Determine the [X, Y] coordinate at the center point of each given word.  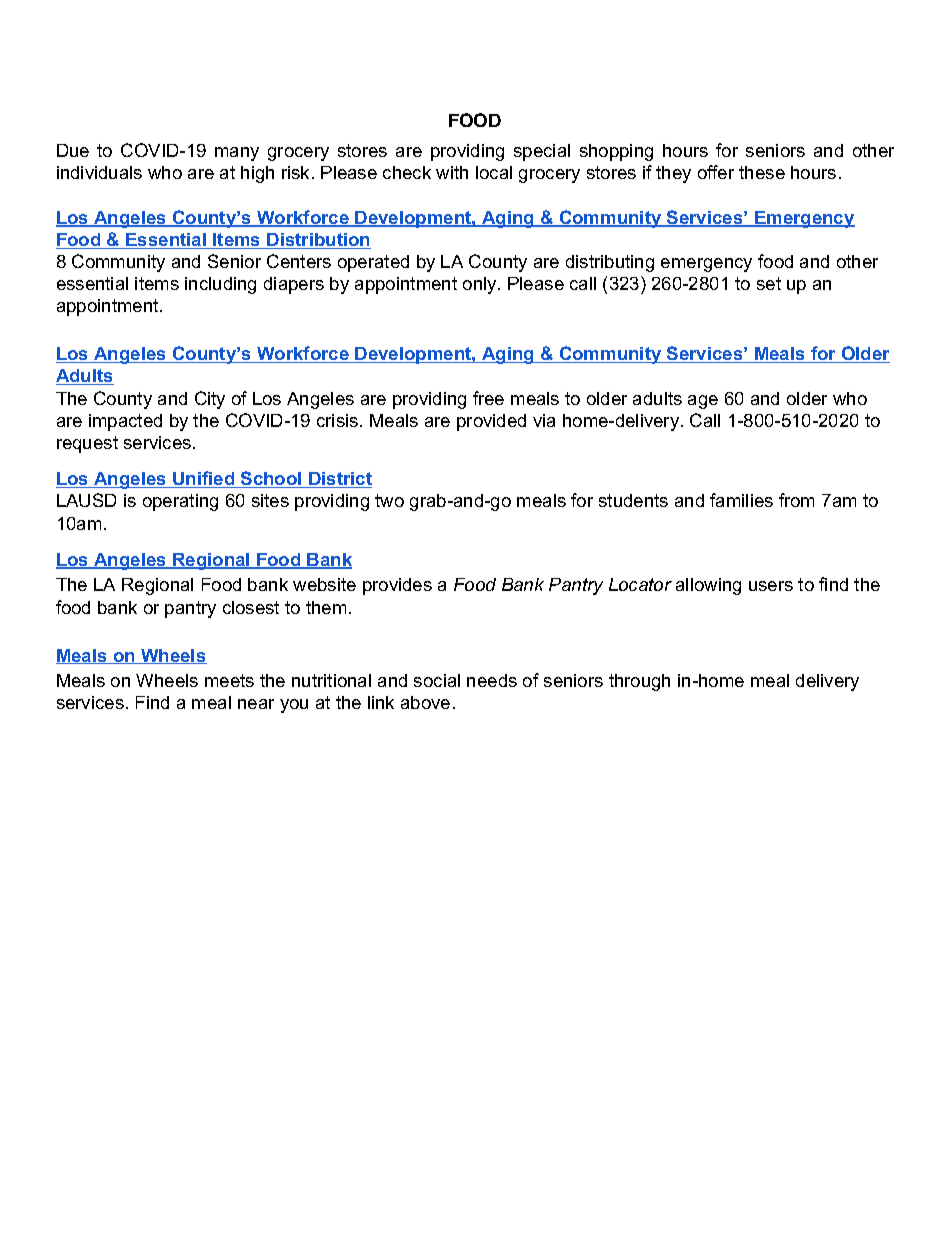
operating [180, 502]
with [452, 172]
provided [491, 422]
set [769, 283]
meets [229, 680]
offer [716, 172]
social [437, 680]
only [481, 285]
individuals [99, 172]
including [220, 285]
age [703, 402]
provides [397, 586]
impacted [125, 422]
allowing [708, 586]
